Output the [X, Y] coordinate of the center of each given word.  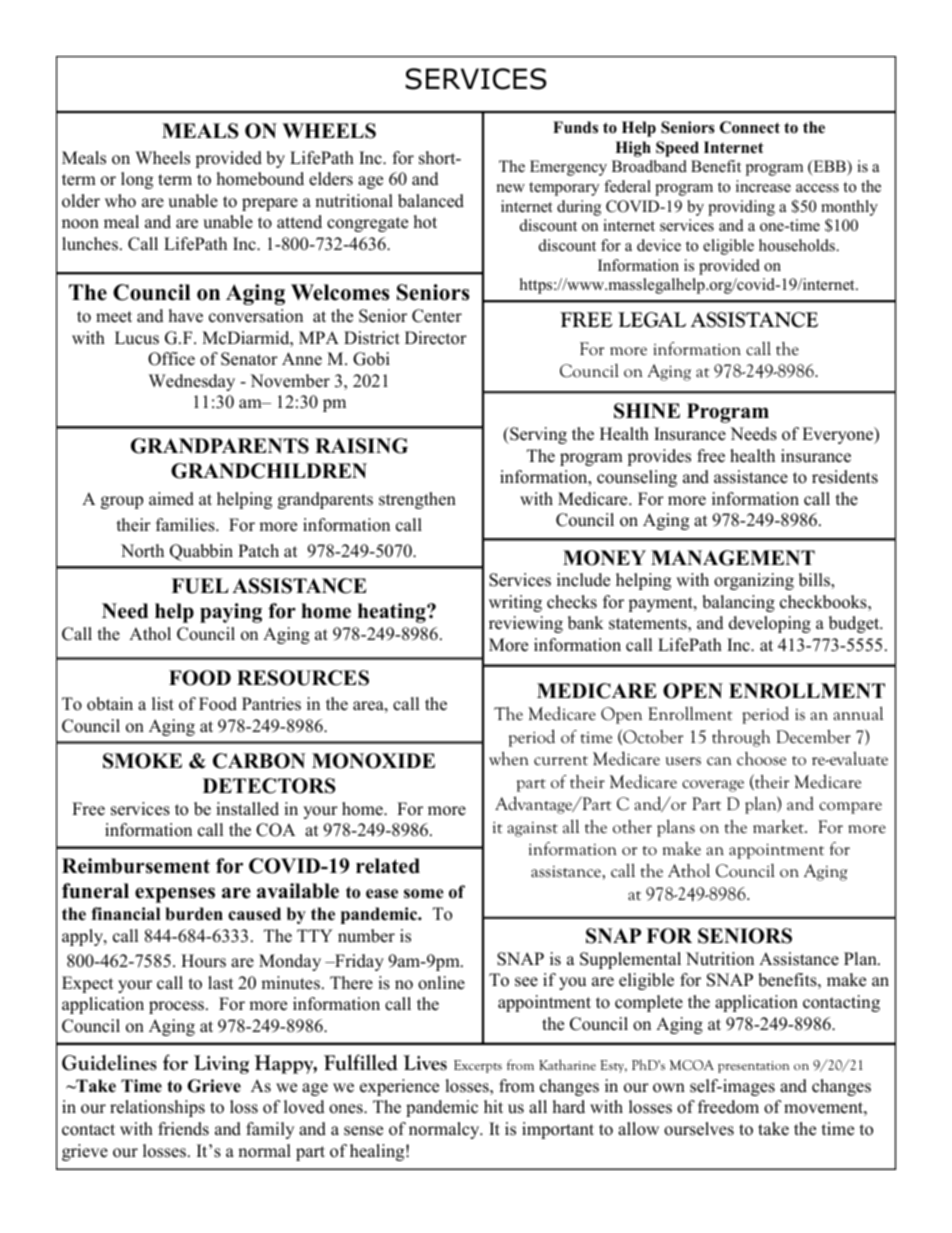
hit [493, 1106]
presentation [753, 1067]
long [137, 180]
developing [770, 624]
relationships [157, 1108]
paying [231, 613]
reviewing [526, 624]
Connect [750, 127]
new [511, 188]
